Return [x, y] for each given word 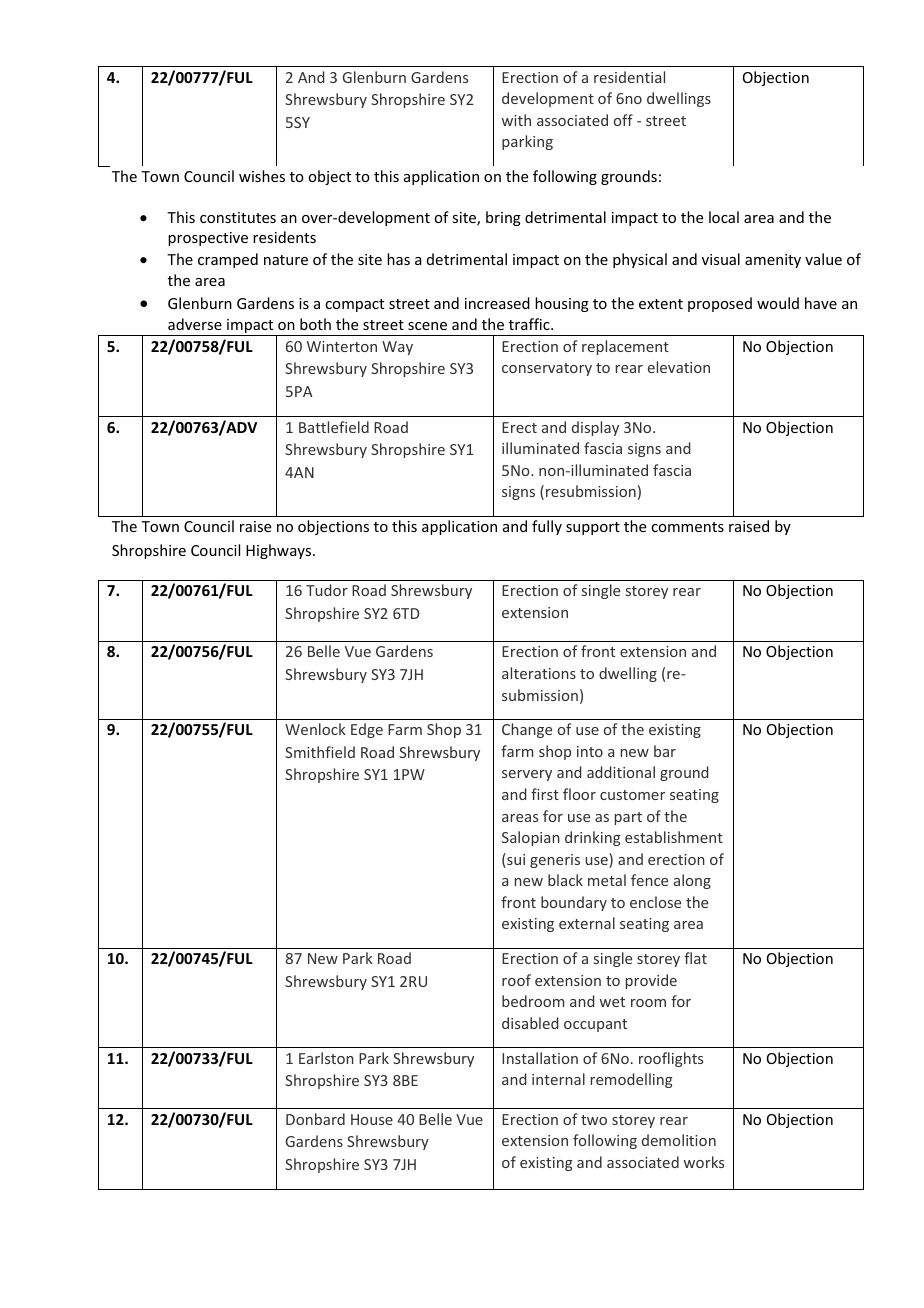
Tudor [327, 590]
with [516, 120]
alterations [539, 673]
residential [629, 77]
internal [558, 1079]
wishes [262, 176]
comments [687, 527]
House [372, 1119]
